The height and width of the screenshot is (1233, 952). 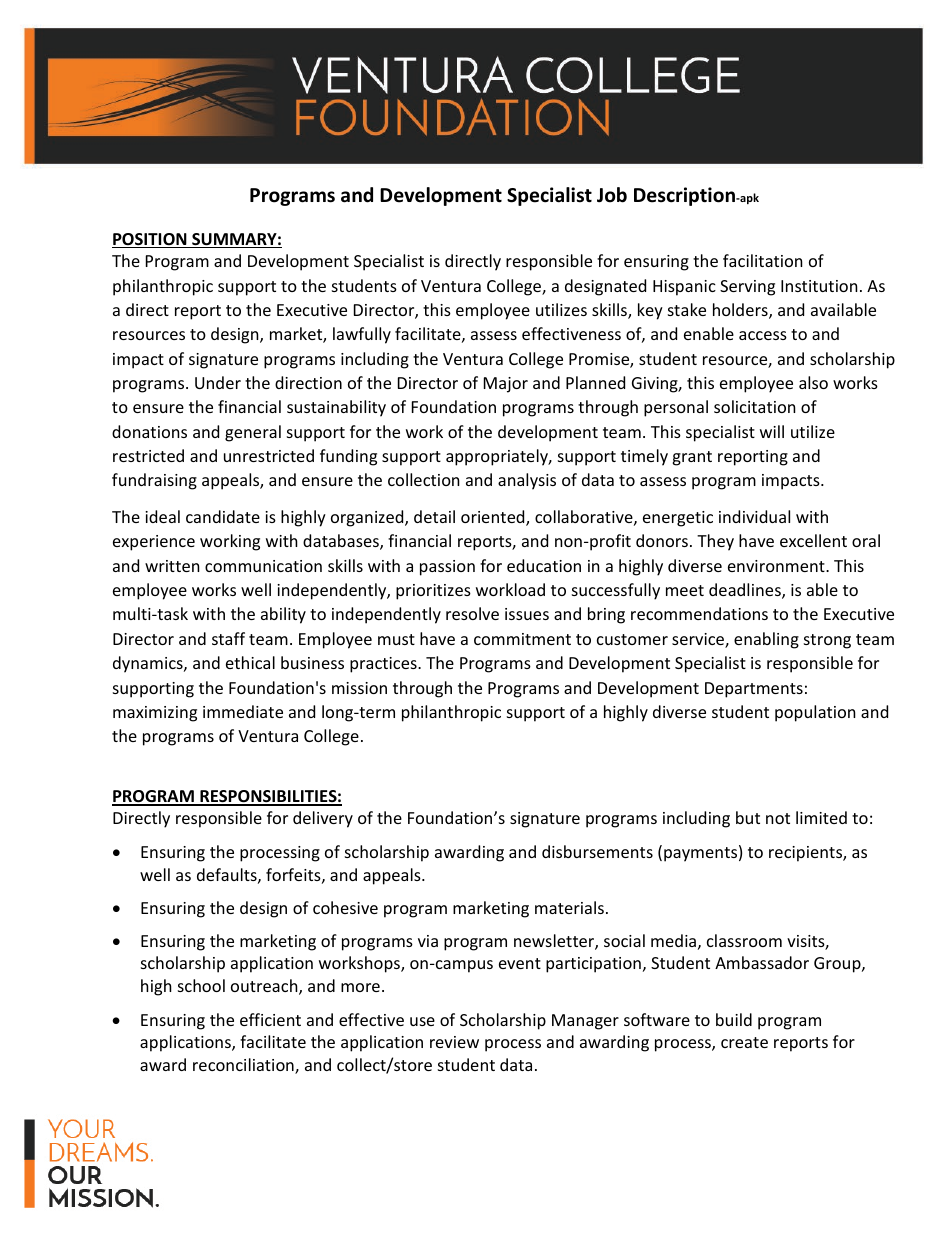 I want to click on POSITION, so click(x=150, y=240).
